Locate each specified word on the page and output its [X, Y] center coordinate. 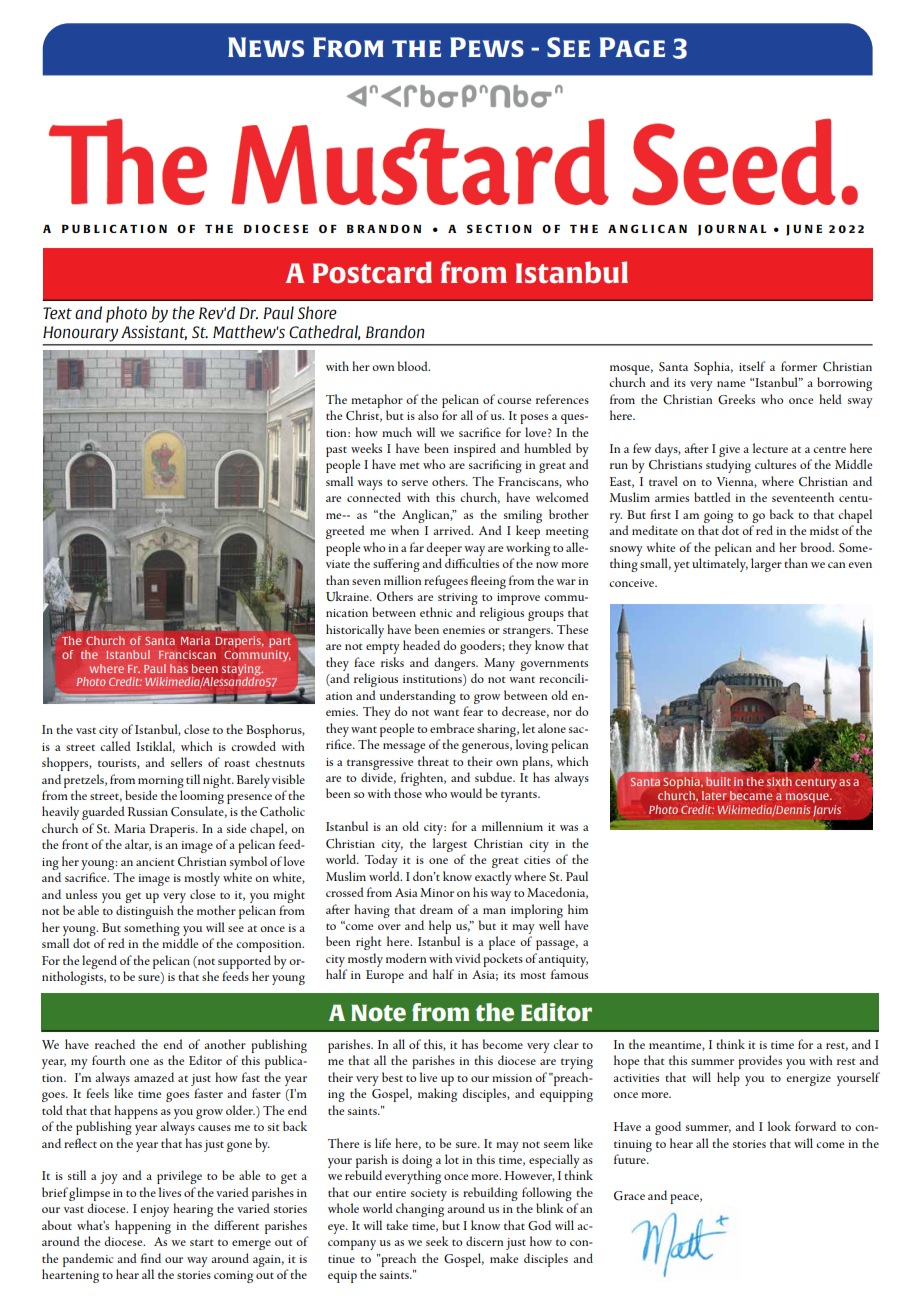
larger [766, 565]
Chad [161, 681]
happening [143, 1227]
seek [437, 1241]
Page [632, 47]
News [266, 47]
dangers [455, 664]
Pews [487, 47]
